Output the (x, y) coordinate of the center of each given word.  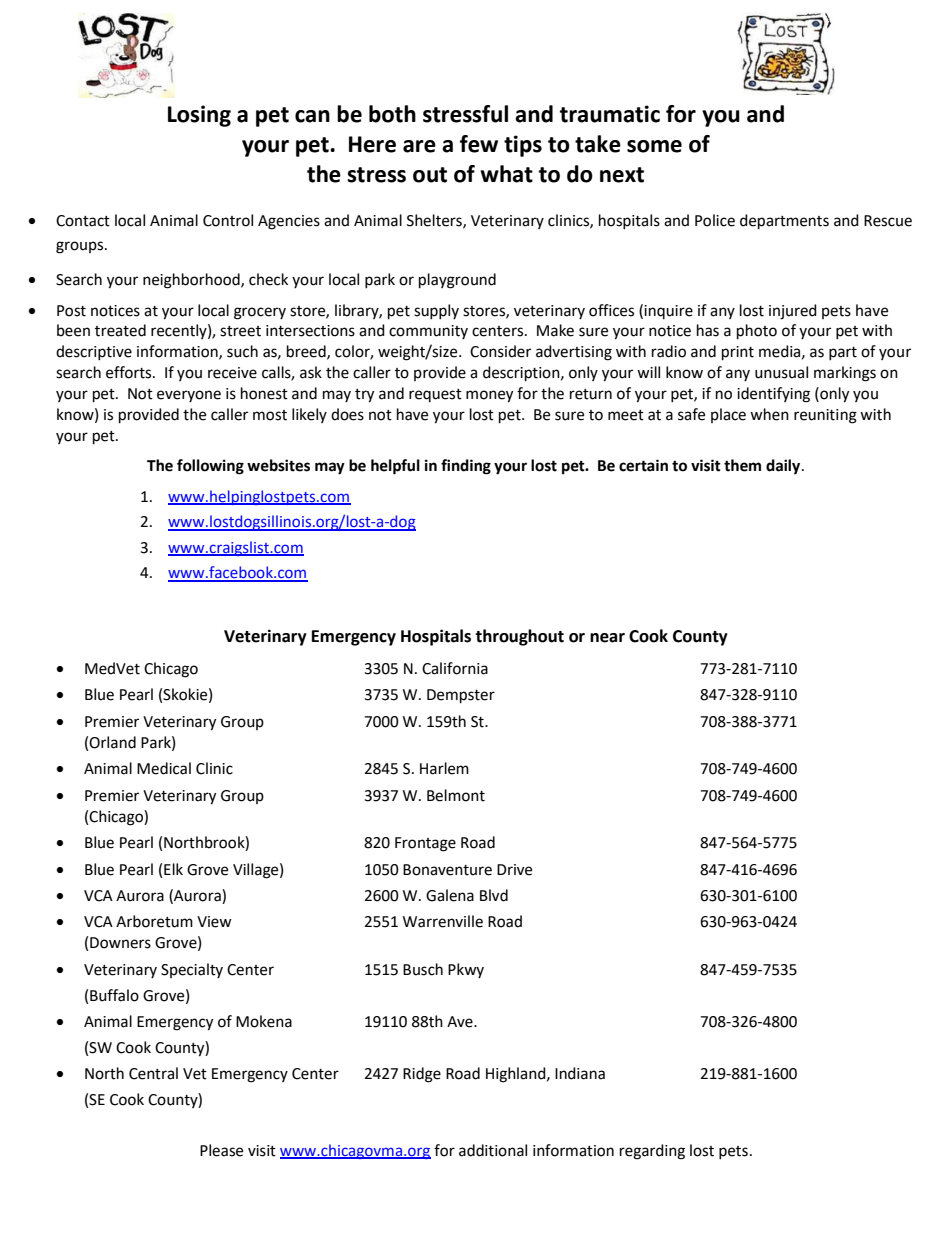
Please (221, 1150)
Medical (164, 768)
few (479, 144)
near (607, 638)
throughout (519, 637)
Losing (199, 116)
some (654, 146)
